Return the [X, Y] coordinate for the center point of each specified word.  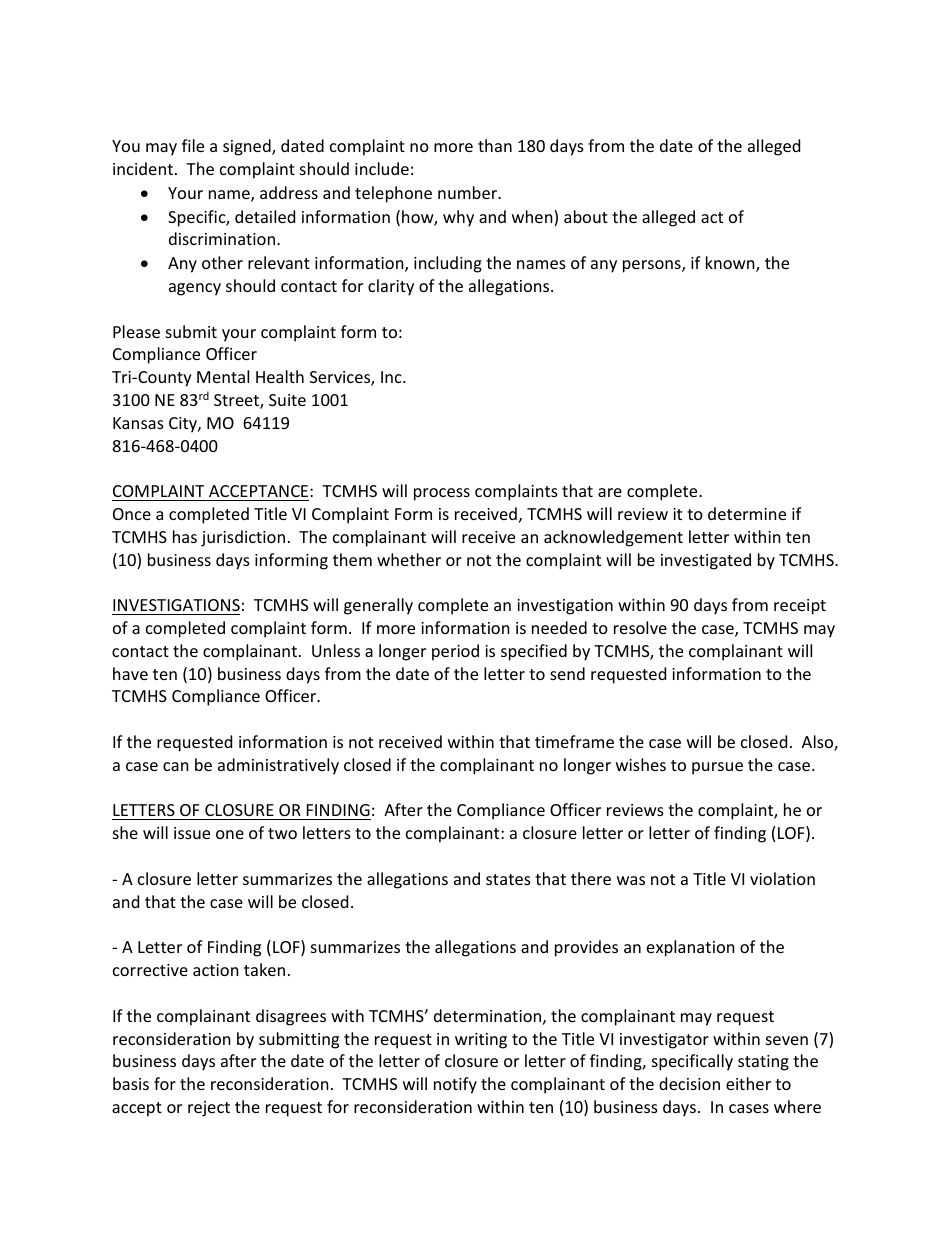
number [469, 192]
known [731, 264]
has [185, 536]
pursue [717, 768]
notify [455, 1085]
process [442, 494]
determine [747, 513]
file [193, 145]
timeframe [574, 741]
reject [209, 1109]
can [176, 766]
